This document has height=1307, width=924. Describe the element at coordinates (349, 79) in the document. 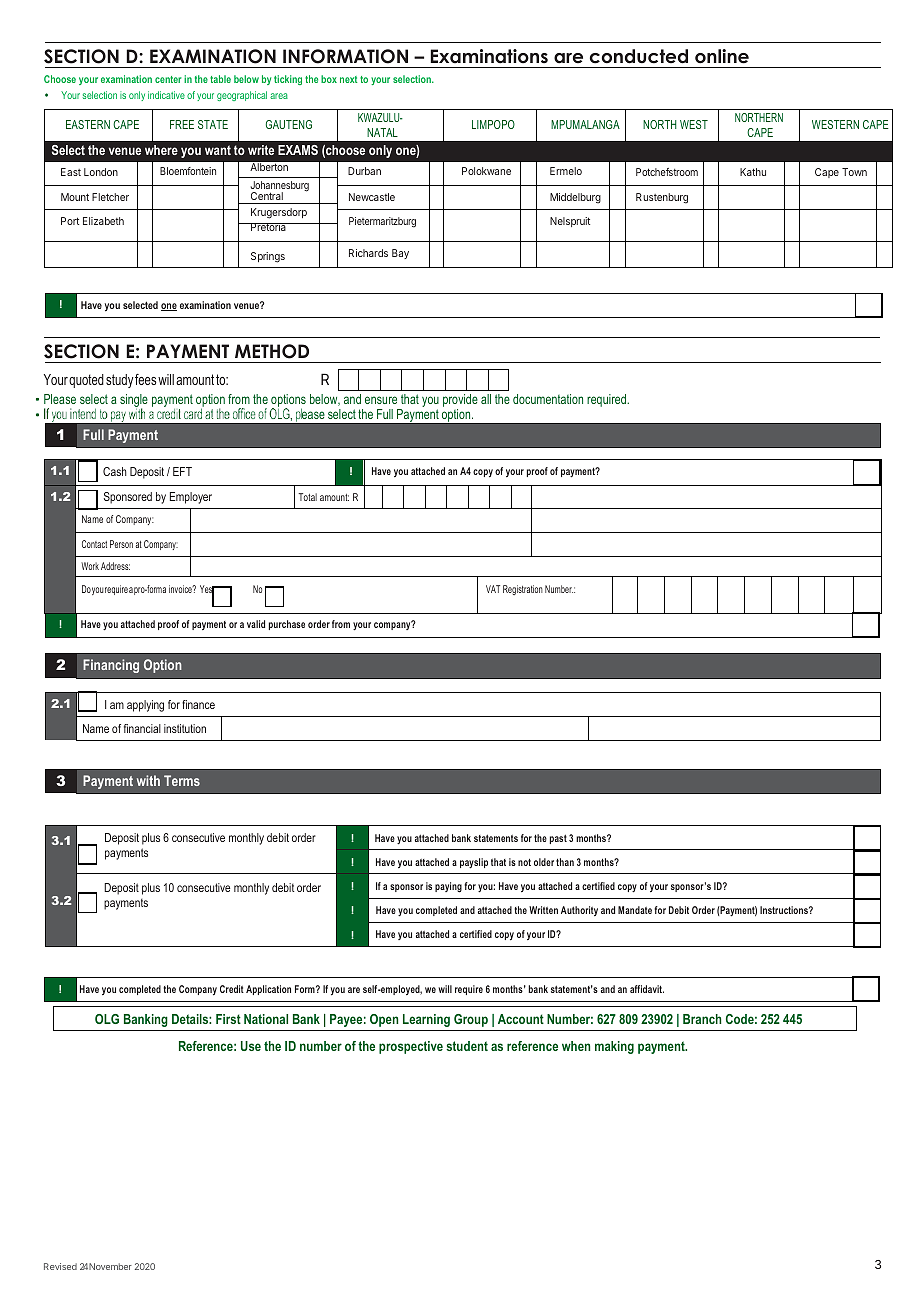

I see `next` at that location.
